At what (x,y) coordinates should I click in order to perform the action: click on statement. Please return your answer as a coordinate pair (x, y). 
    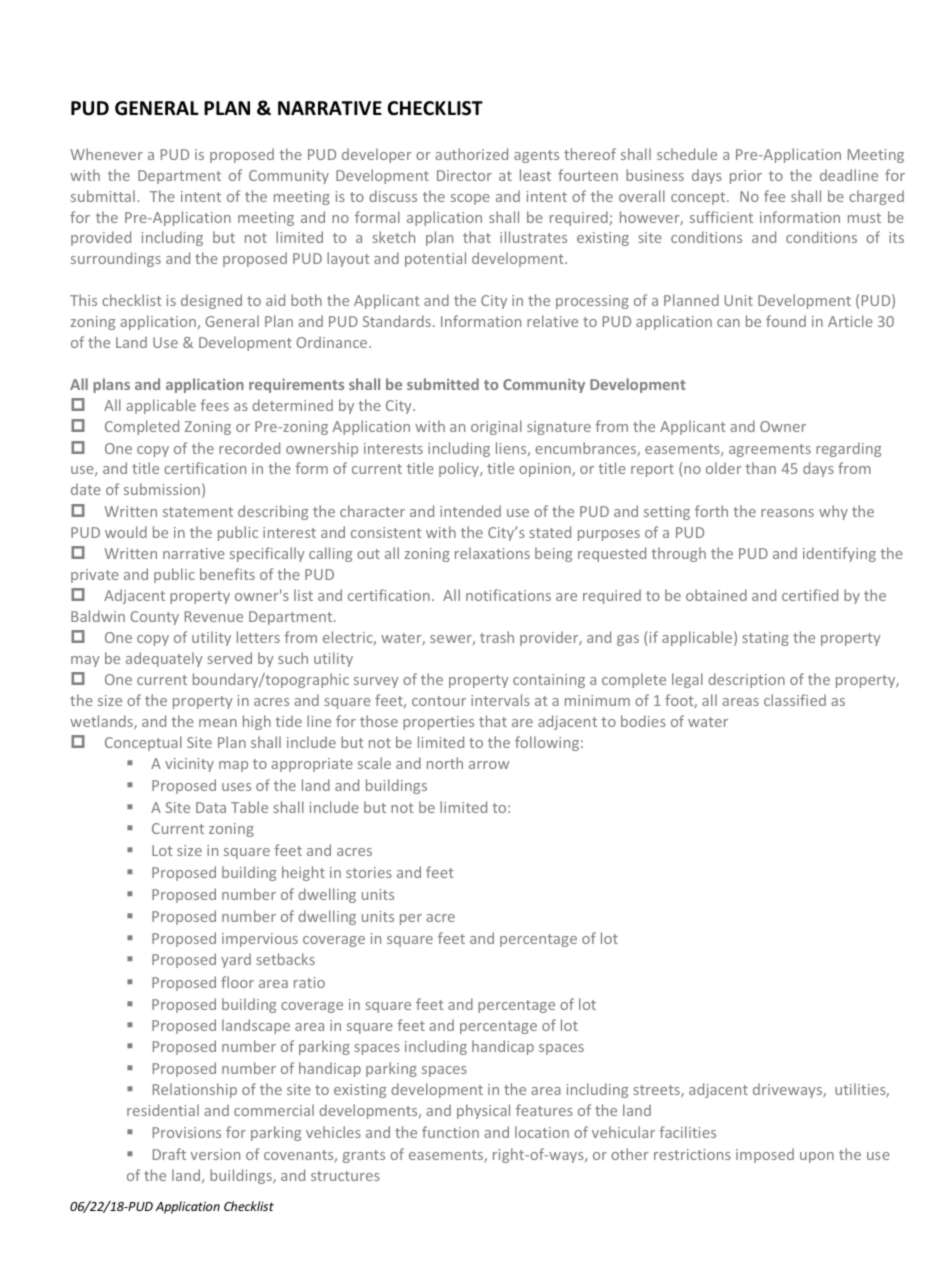
    Looking at the image, I should click on (198, 512).
